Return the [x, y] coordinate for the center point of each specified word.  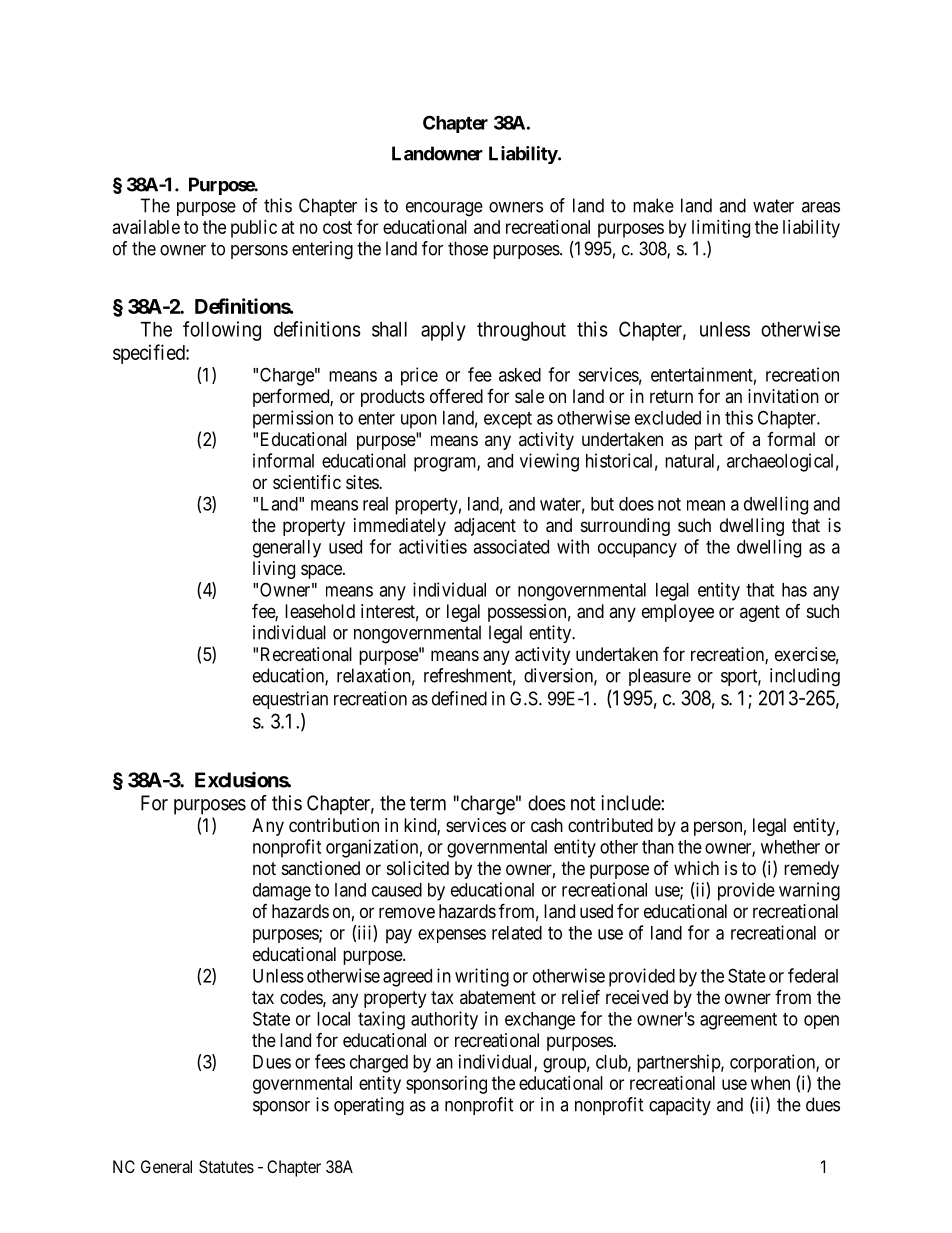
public [254, 229]
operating [369, 1106]
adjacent [485, 527]
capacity [680, 1106]
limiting [721, 229]
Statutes [226, 1166]
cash [547, 825]
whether [790, 847]
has [794, 590]
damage [282, 892]
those [468, 248]
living [274, 570]
